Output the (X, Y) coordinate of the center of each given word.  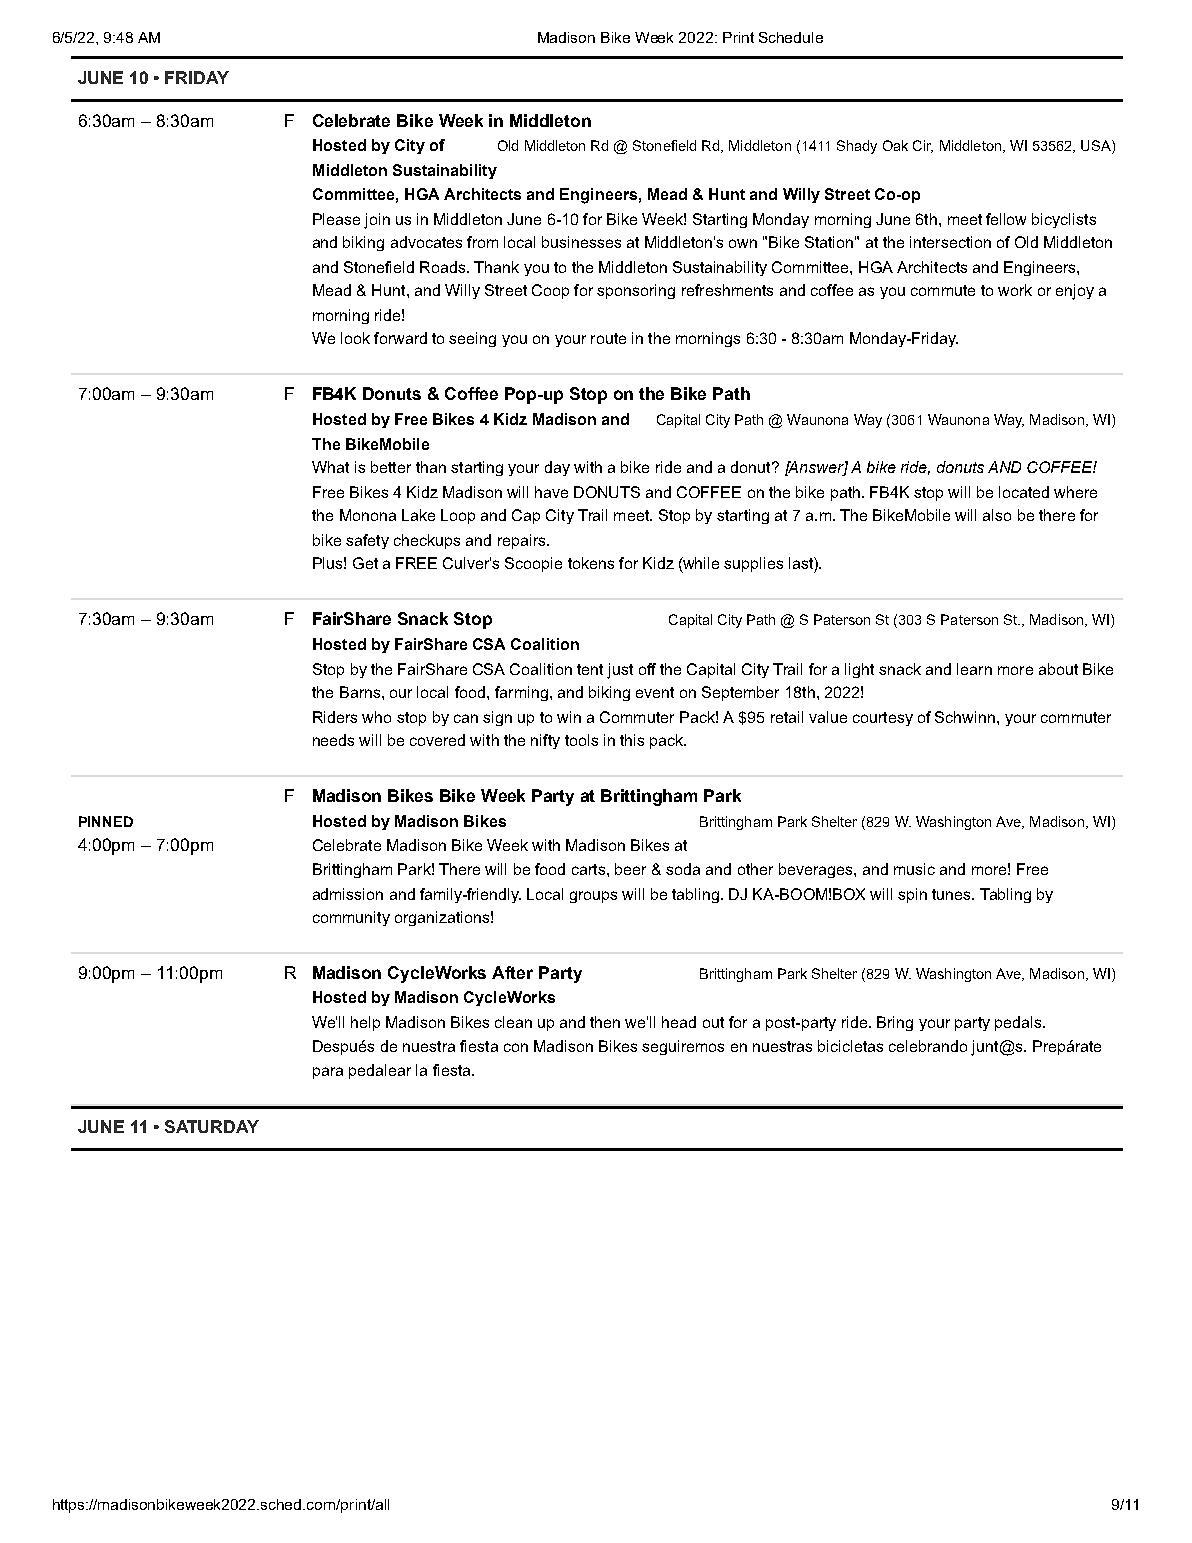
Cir (923, 146)
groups (593, 897)
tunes (952, 894)
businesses (581, 242)
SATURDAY (212, 1126)
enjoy (1075, 292)
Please (336, 219)
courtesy (883, 719)
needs (333, 740)
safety (367, 541)
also (997, 515)
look (355, 338)
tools (581, 740)
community (351, 918)
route (608, 338)
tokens (591, 563)
